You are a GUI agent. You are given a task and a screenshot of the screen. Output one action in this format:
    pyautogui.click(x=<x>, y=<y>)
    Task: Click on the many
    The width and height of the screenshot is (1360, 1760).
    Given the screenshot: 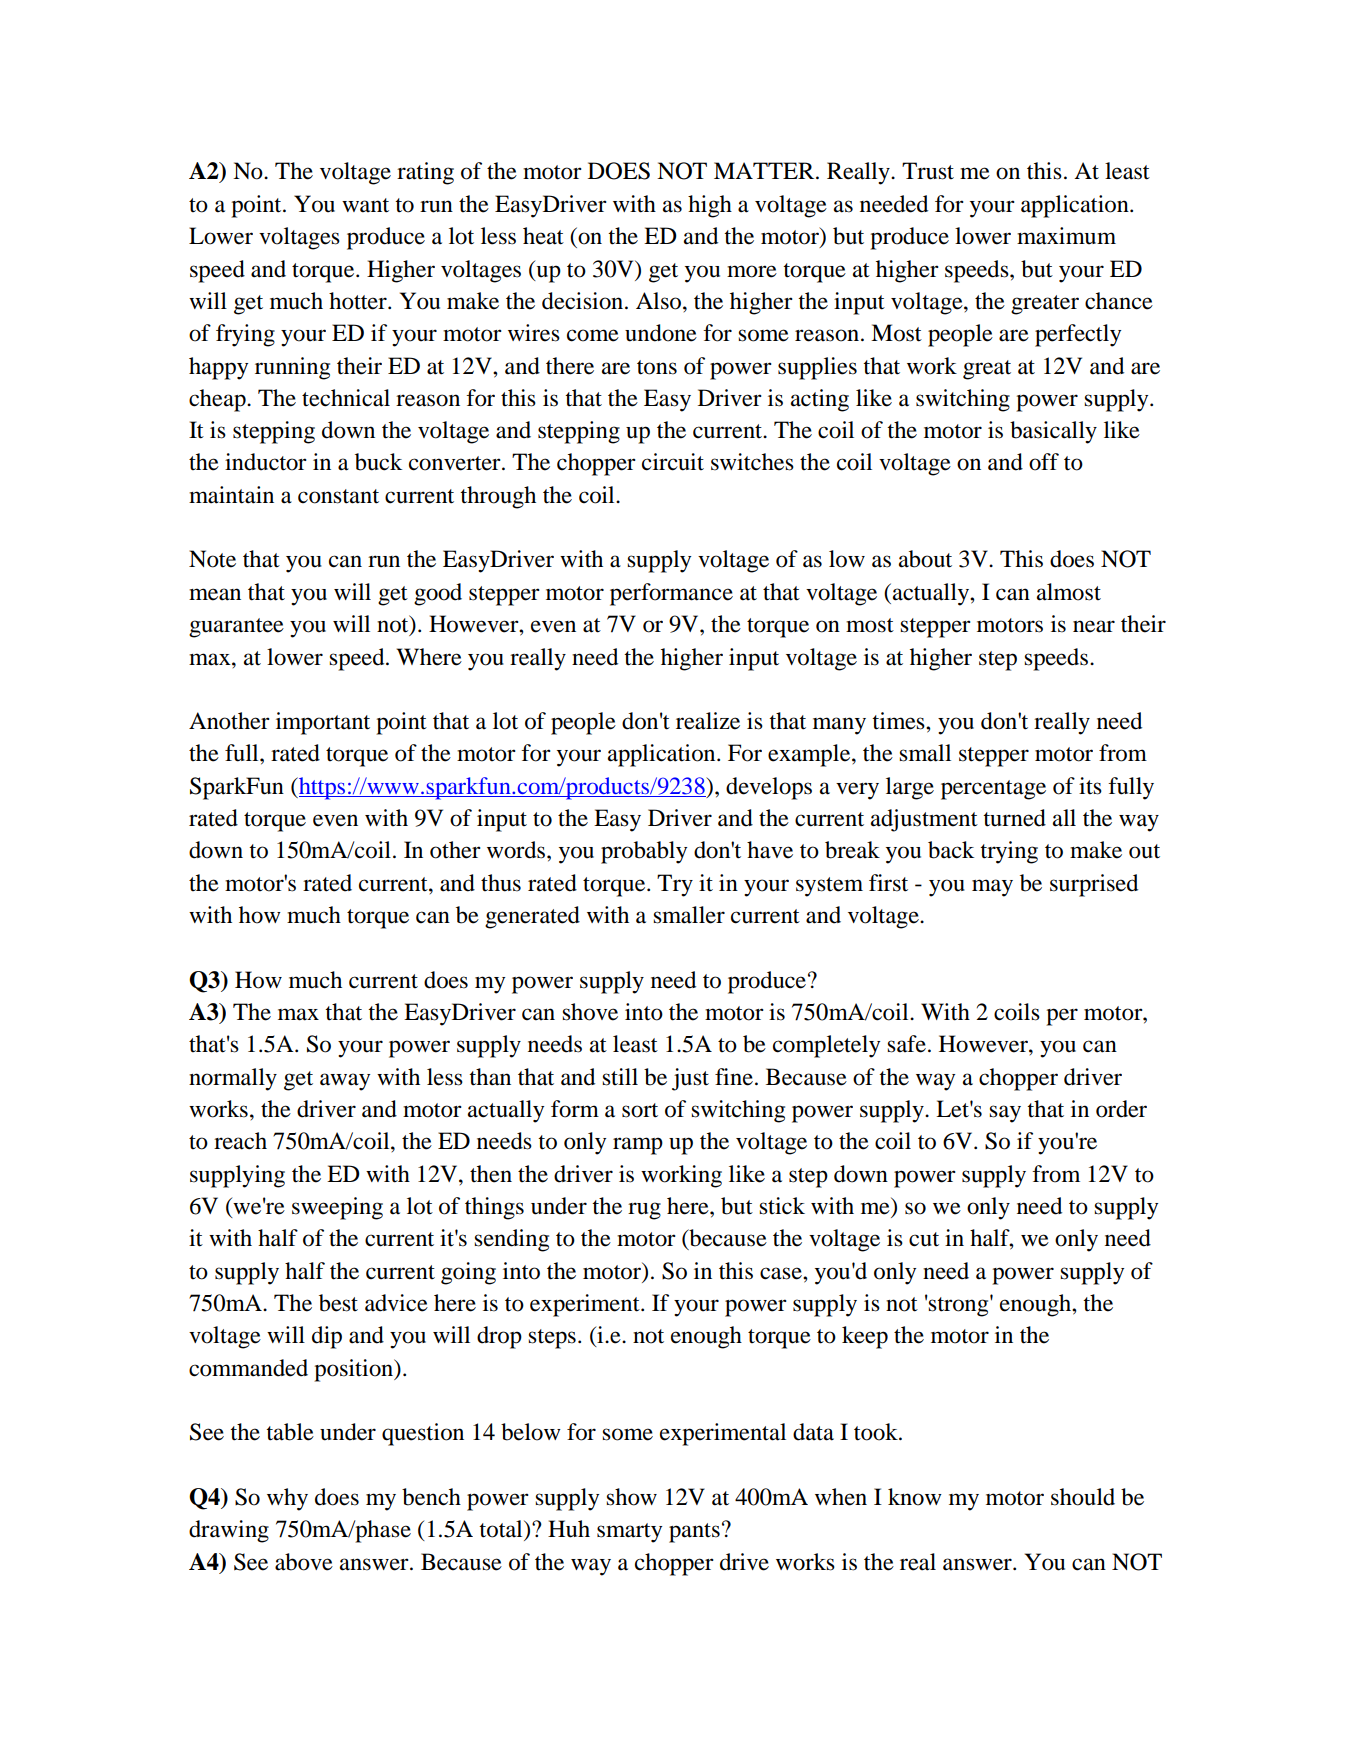 What is the action you would take?
    pyautogui.click(x=839, y=726)
